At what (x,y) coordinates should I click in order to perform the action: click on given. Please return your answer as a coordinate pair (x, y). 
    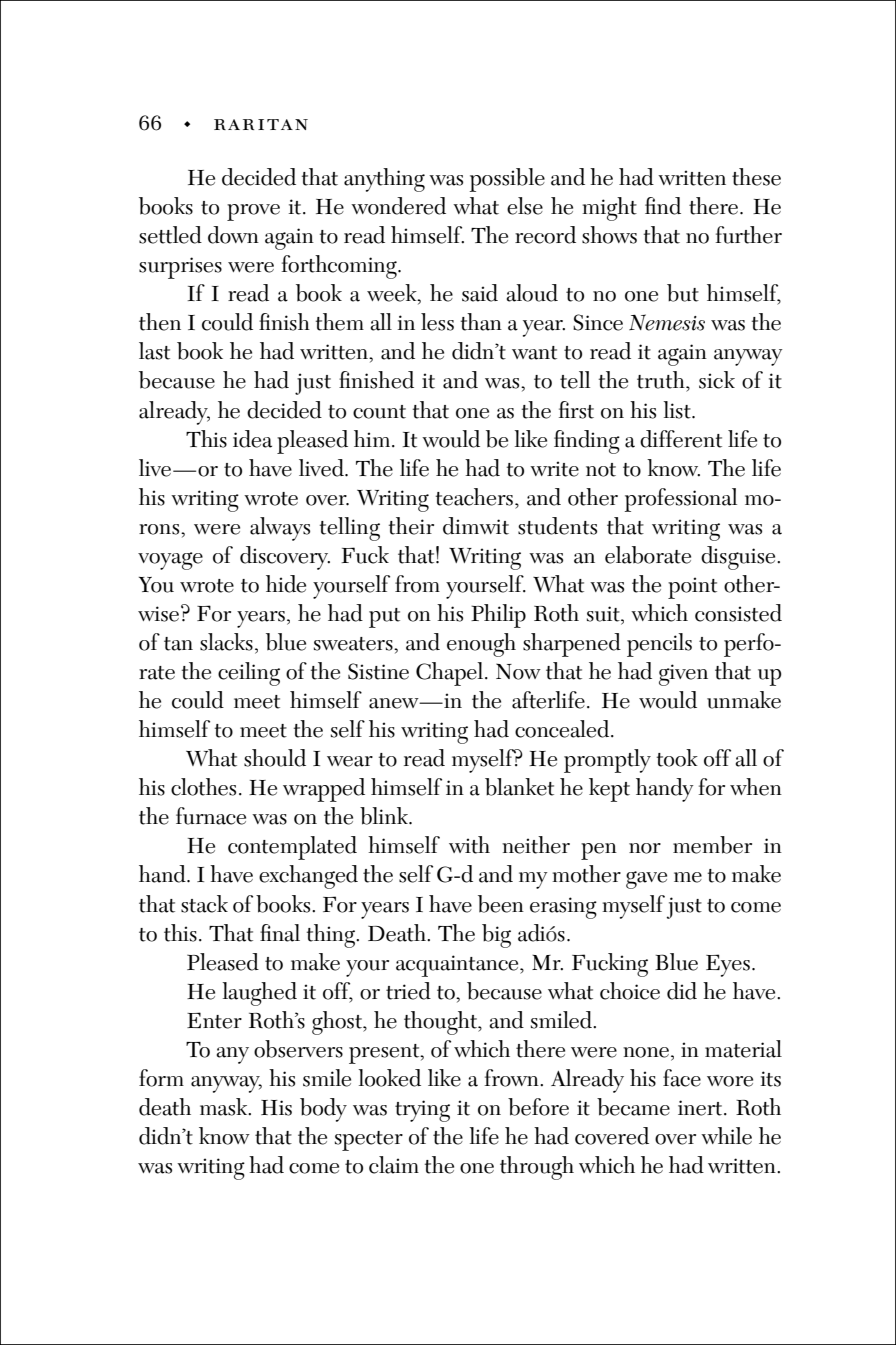
    Looking at the image, I should click on (683, 675).
